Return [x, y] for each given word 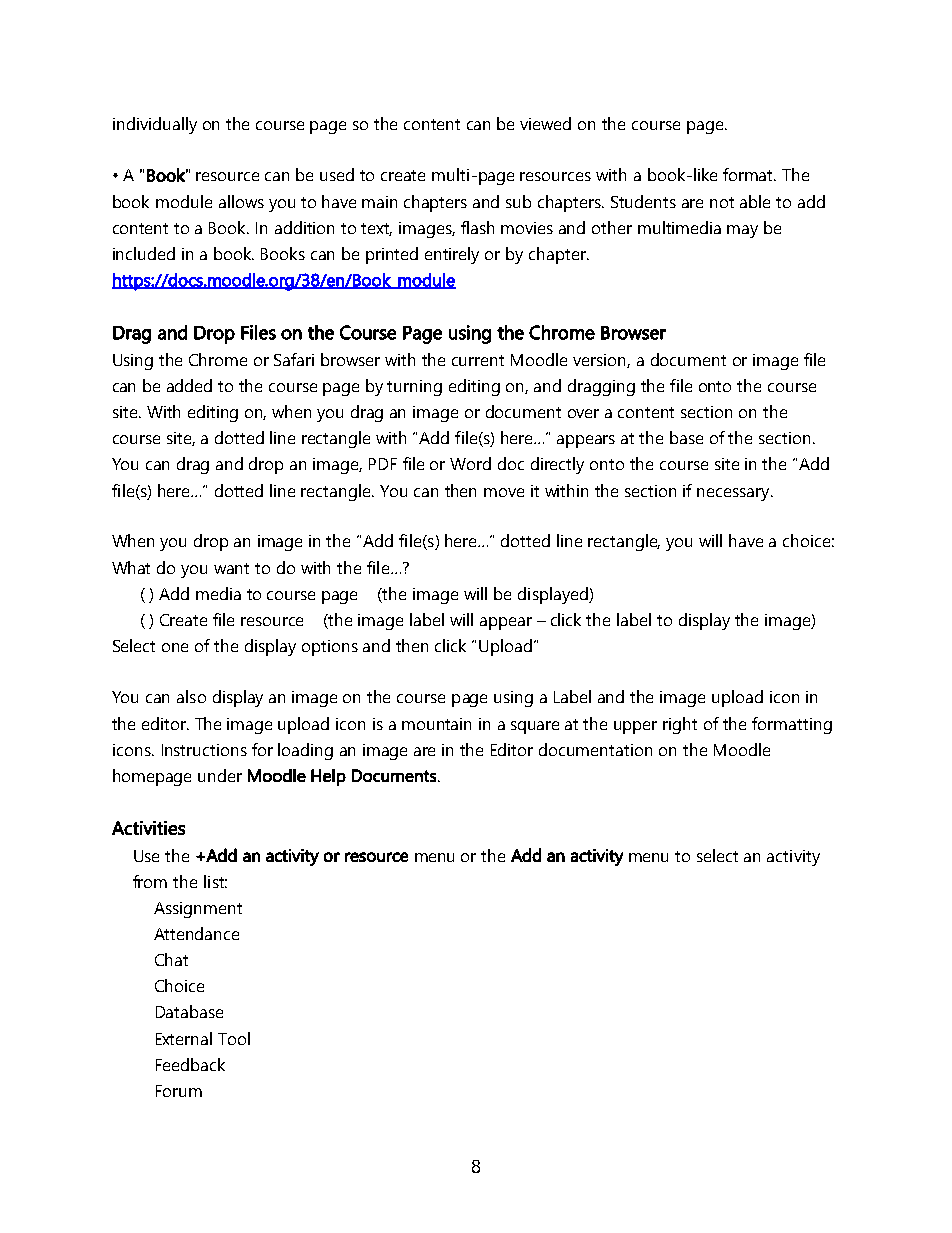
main [379, 202]
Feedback [190, 1064]
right [680, 725]
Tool [234, 1038]
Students [643, 201]
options [330, 648]
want [231, 568]
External [184, 1038]
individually [155, 125]
